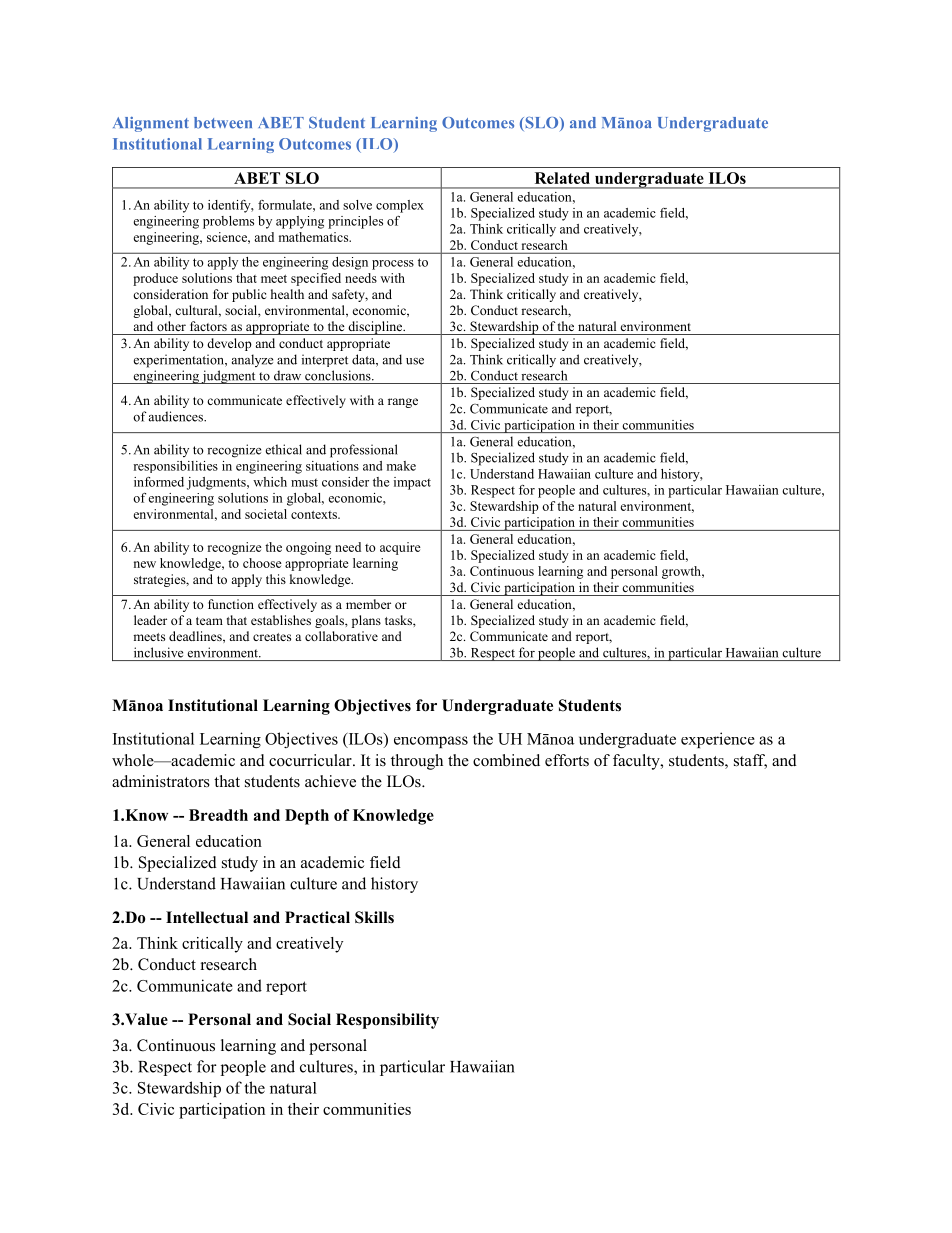  Describe the element at coordinates (231, 604) in the image. I see `function` at that location.
